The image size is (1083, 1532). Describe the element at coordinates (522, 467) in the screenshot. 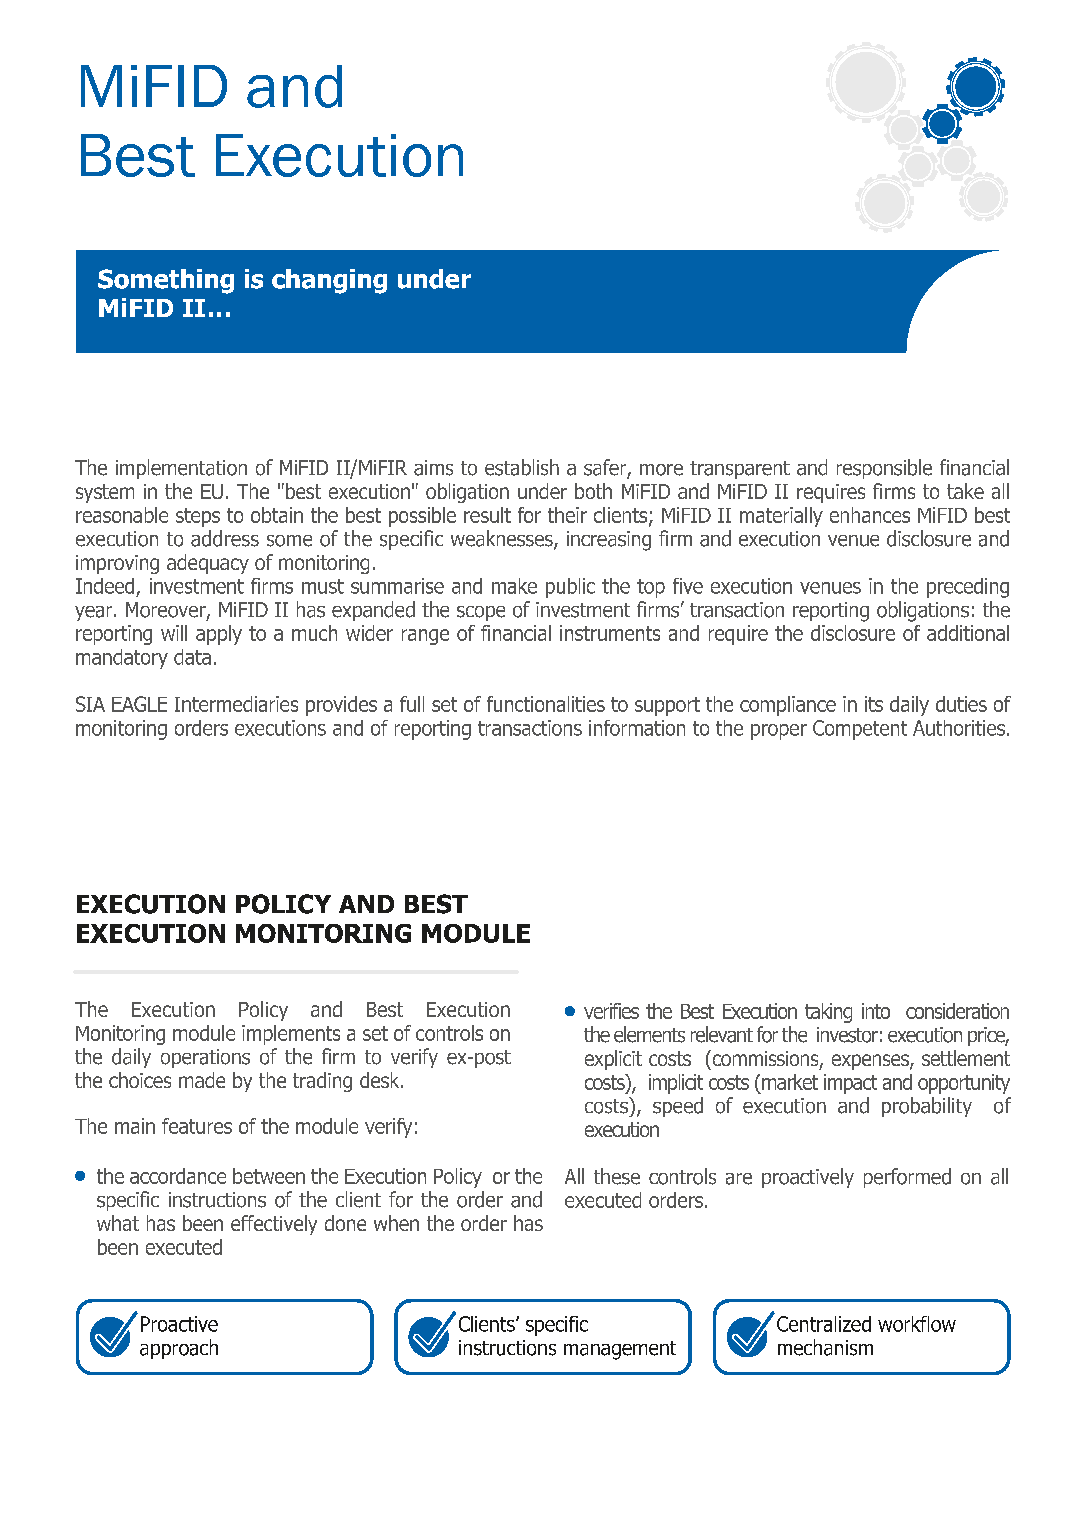

I see `establish` at that location.
